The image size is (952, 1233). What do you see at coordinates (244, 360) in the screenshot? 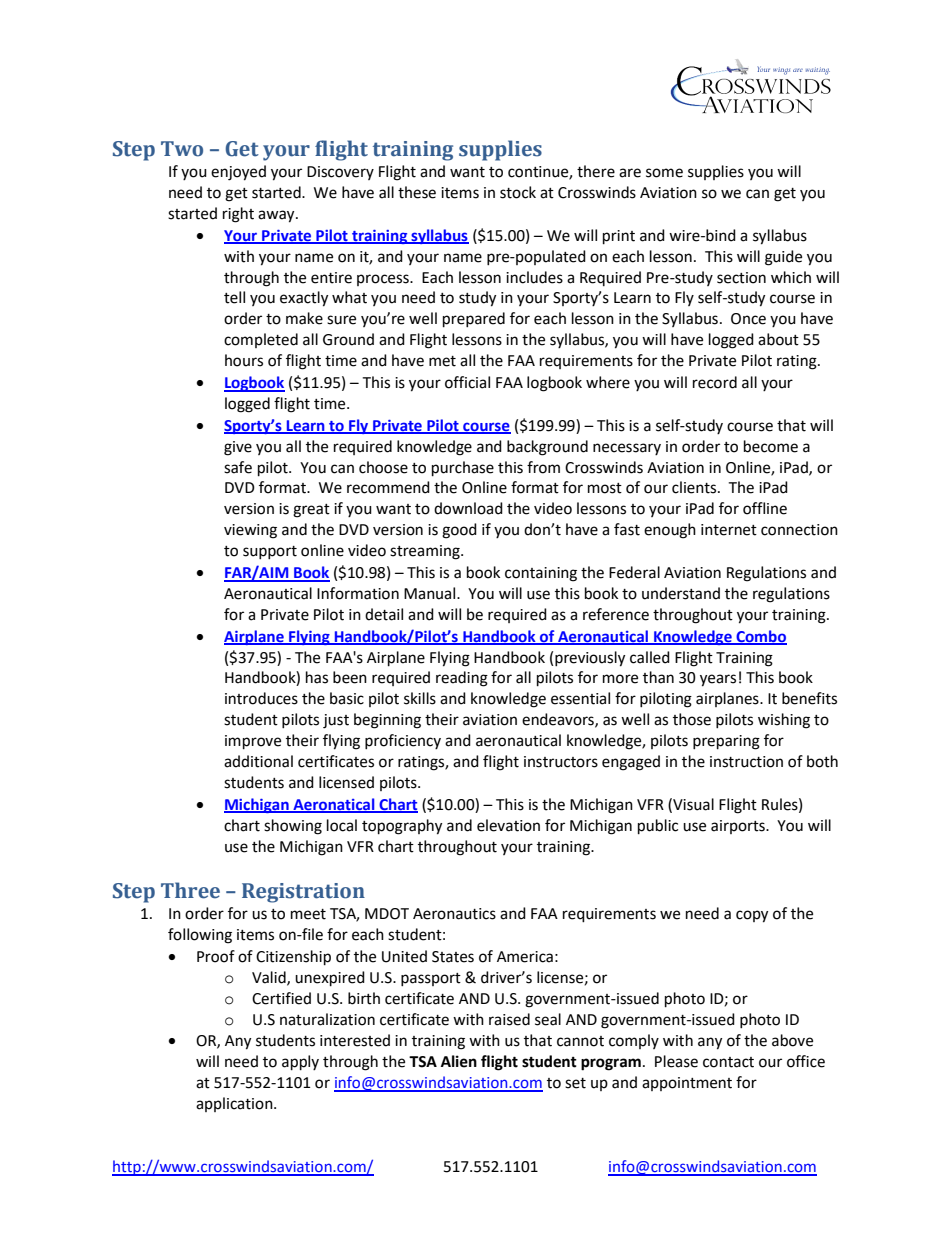
I see `hours` at bounding box center [244, 360].
